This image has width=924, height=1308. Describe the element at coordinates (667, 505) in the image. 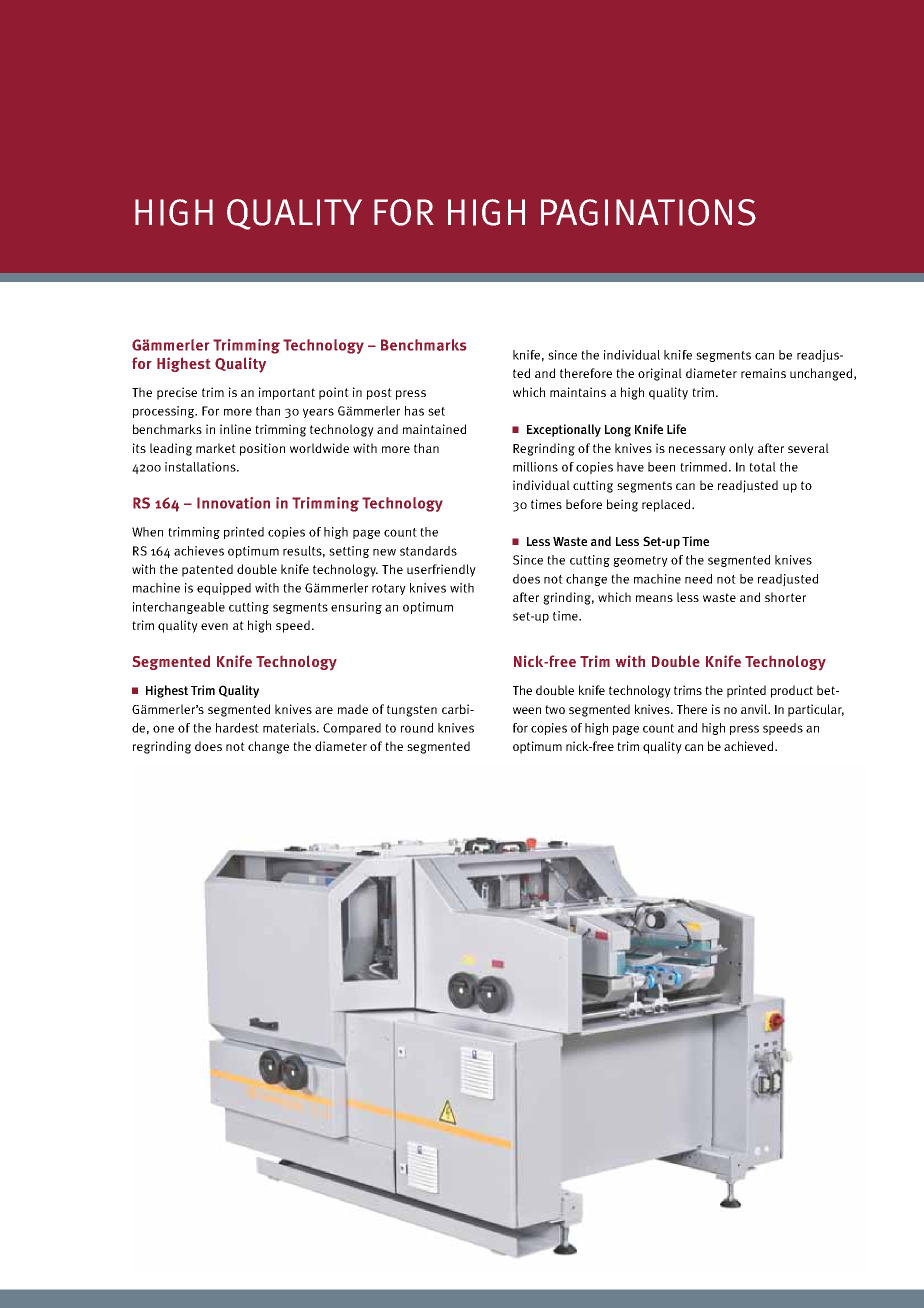

I see `replaced` at that location.
